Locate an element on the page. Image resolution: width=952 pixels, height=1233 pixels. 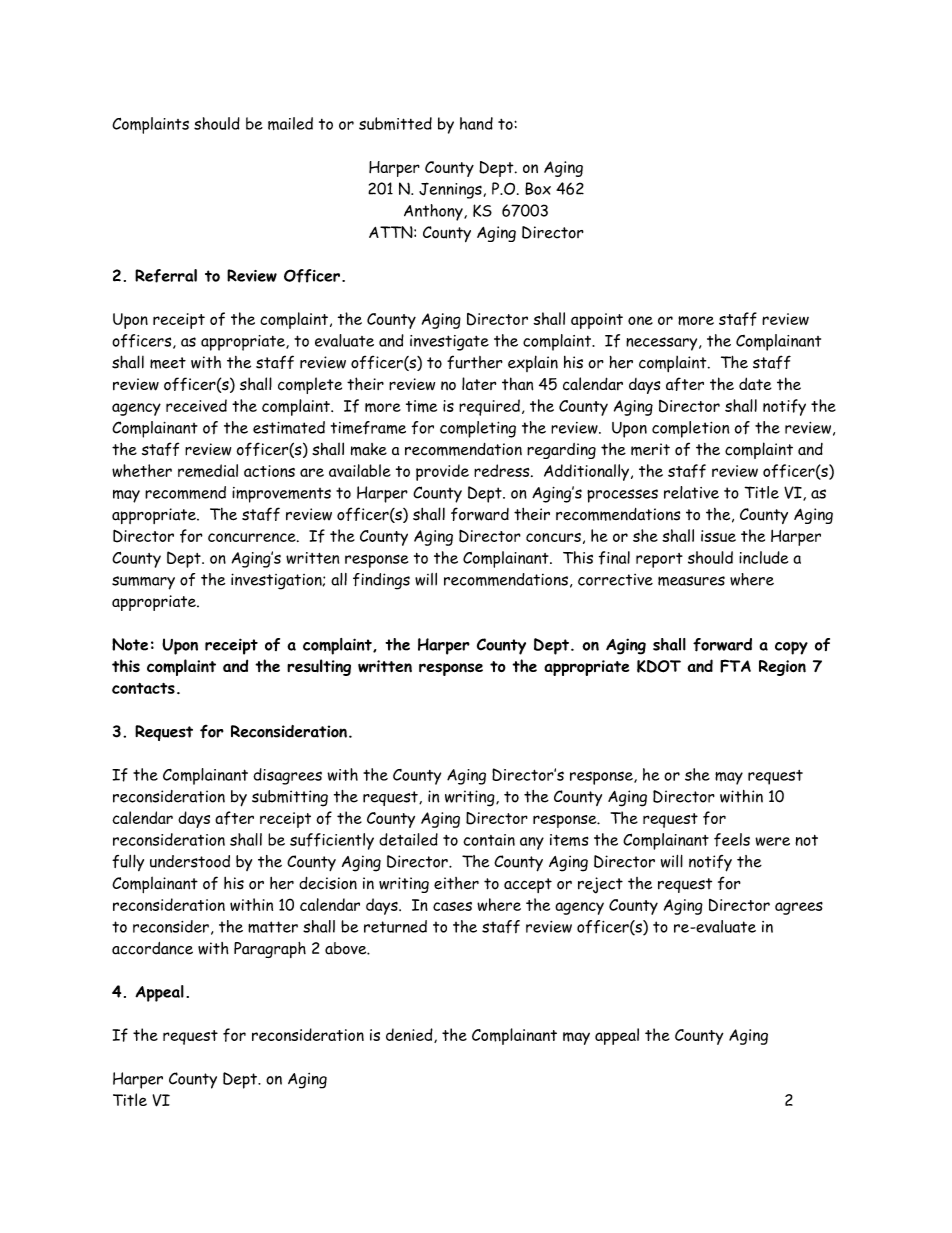
findings is located at coordinates (381, 581).
